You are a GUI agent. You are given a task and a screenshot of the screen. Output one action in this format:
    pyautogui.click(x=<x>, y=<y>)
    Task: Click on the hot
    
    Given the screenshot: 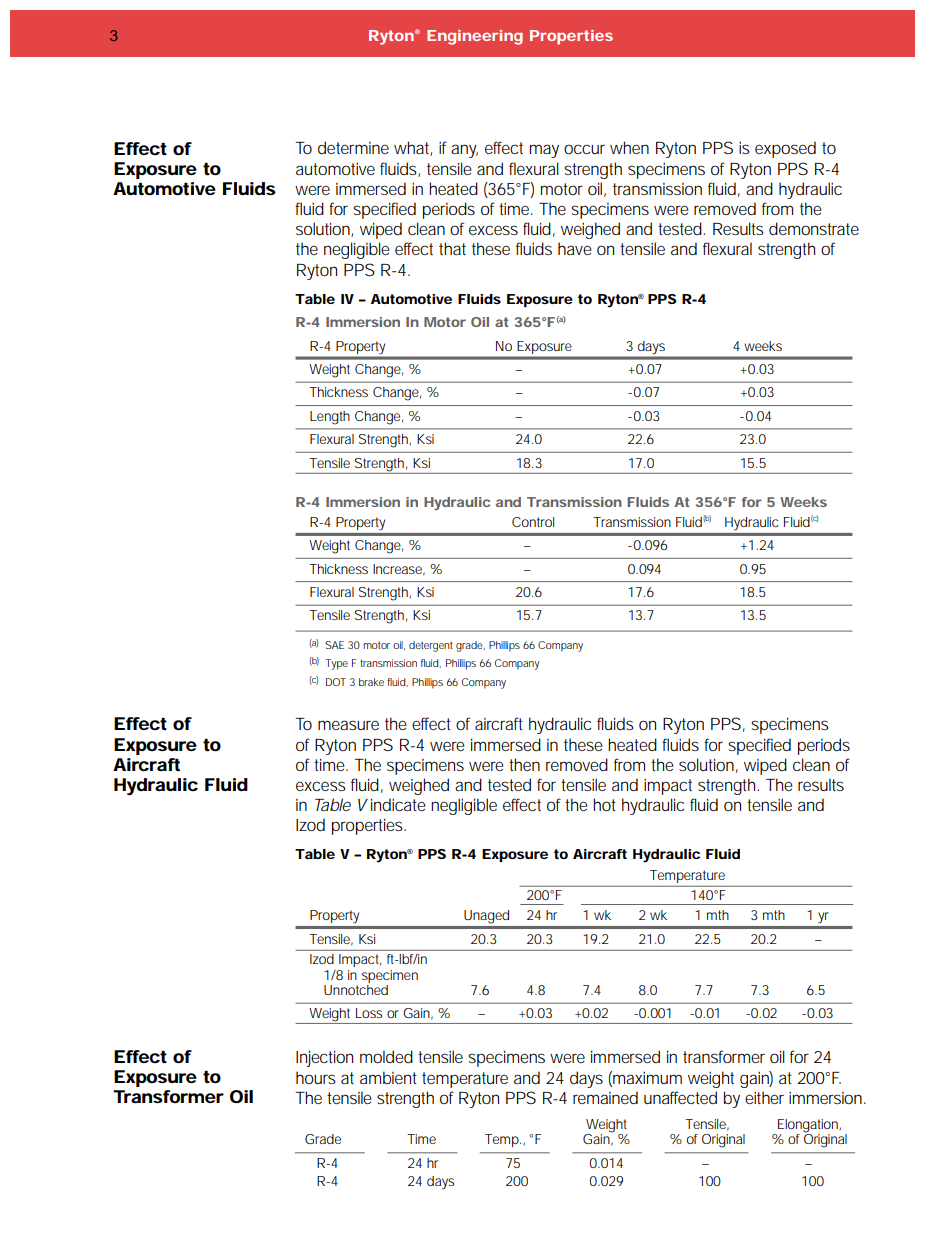 What is the action you would take?
    pyautogui.click(x=604, y=804)
